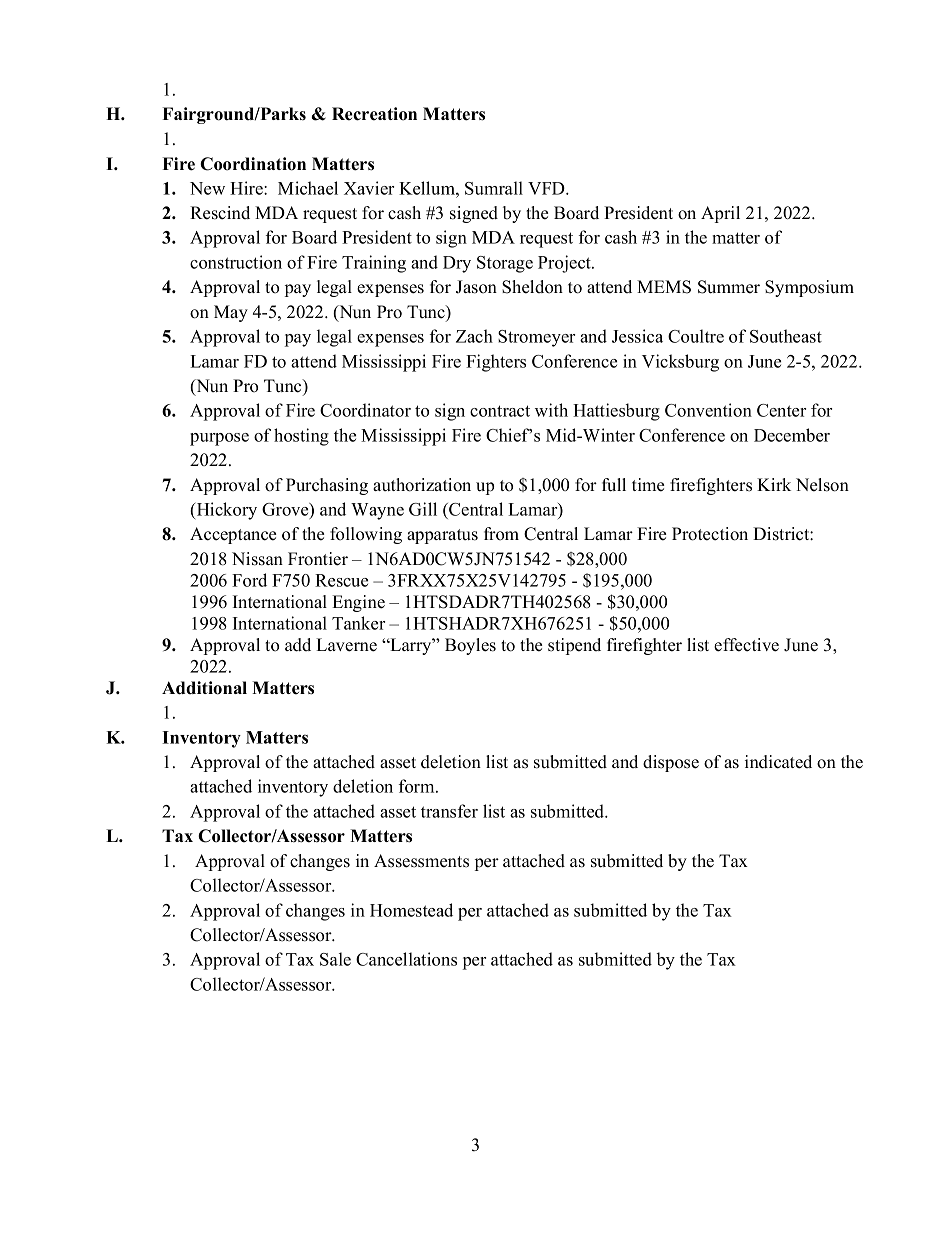 Image resolution: width=952 pixels, height=1233 pixels. Describe the element at coordinates (720, 214) in the screenshot. I see `April` at that location.
